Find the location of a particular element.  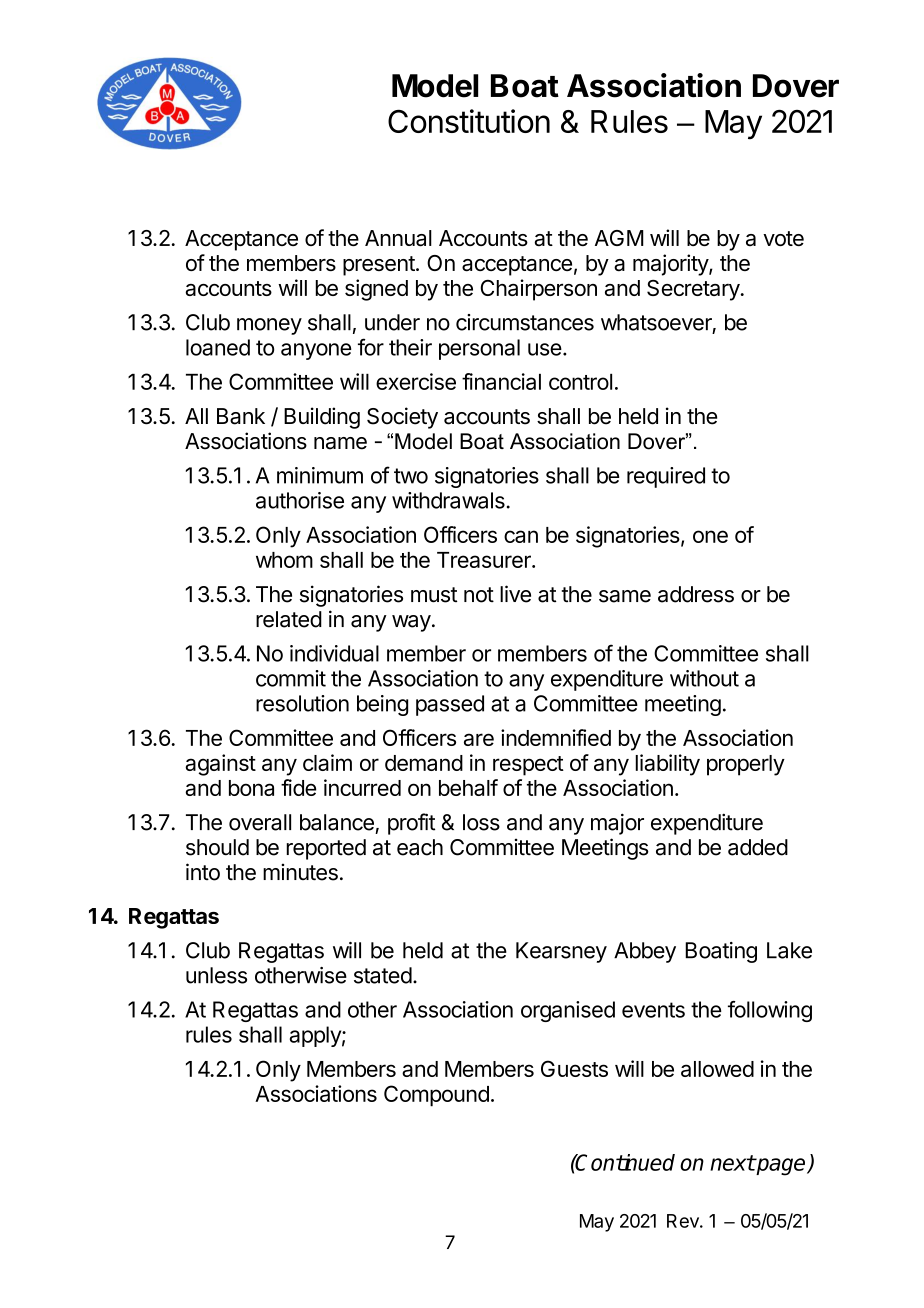

address is located at coordinates (696, 594).
